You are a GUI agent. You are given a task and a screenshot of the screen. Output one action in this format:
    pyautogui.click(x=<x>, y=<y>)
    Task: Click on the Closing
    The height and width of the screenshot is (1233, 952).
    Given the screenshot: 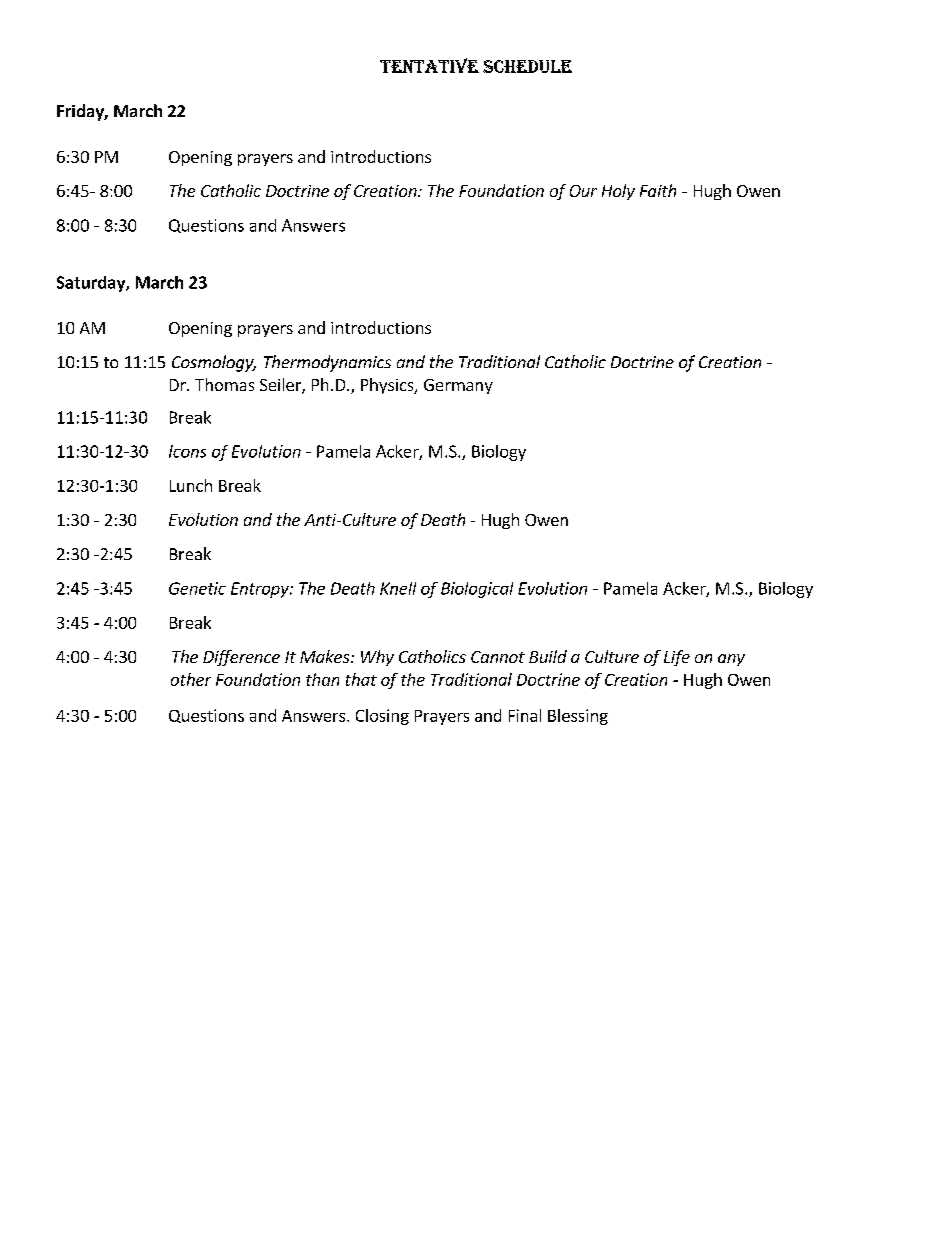 What is the action you would take?
    pyautogui.click(x=382, y=717)
